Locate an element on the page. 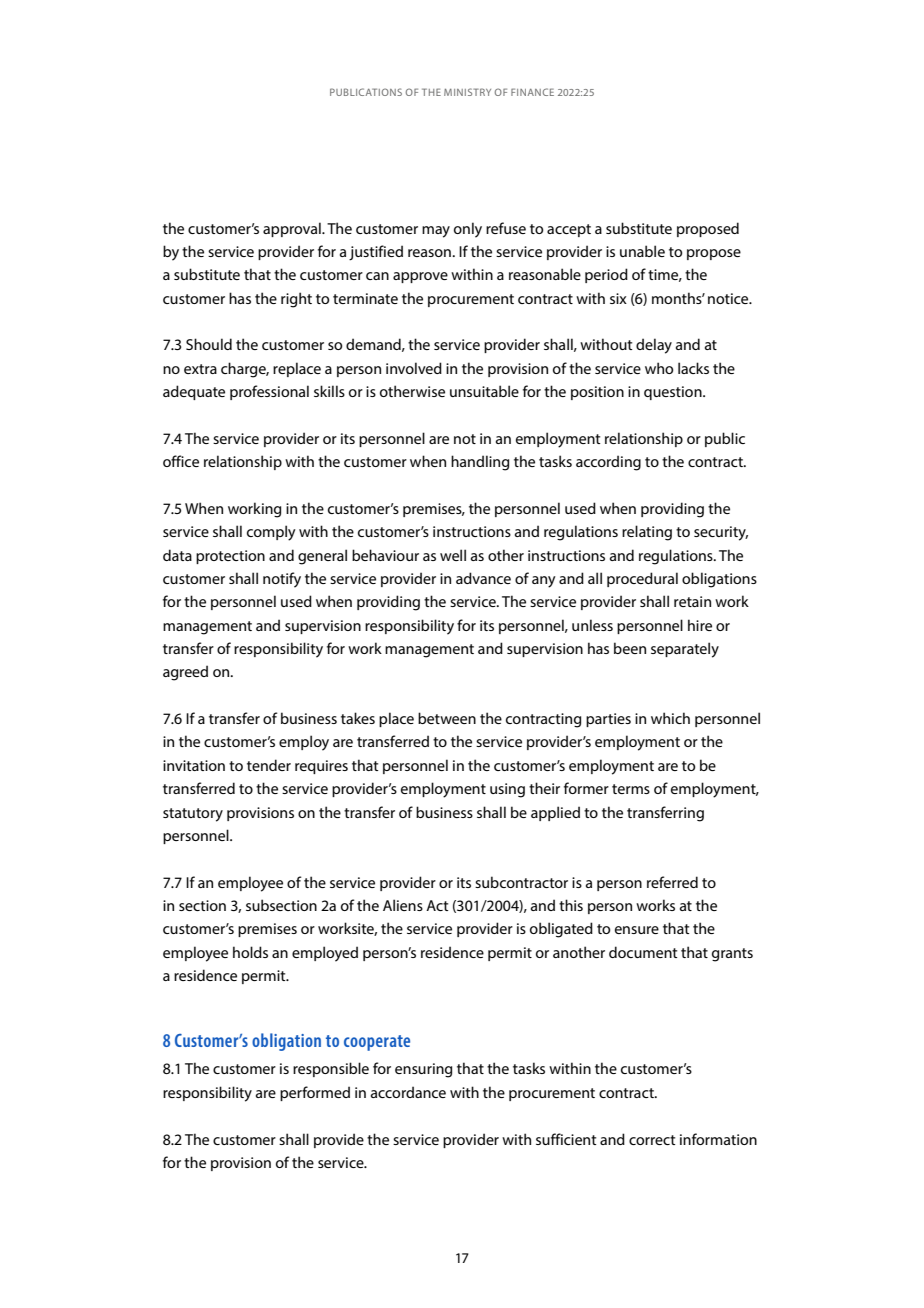  accordance is located at coordinates (408, 1092).
